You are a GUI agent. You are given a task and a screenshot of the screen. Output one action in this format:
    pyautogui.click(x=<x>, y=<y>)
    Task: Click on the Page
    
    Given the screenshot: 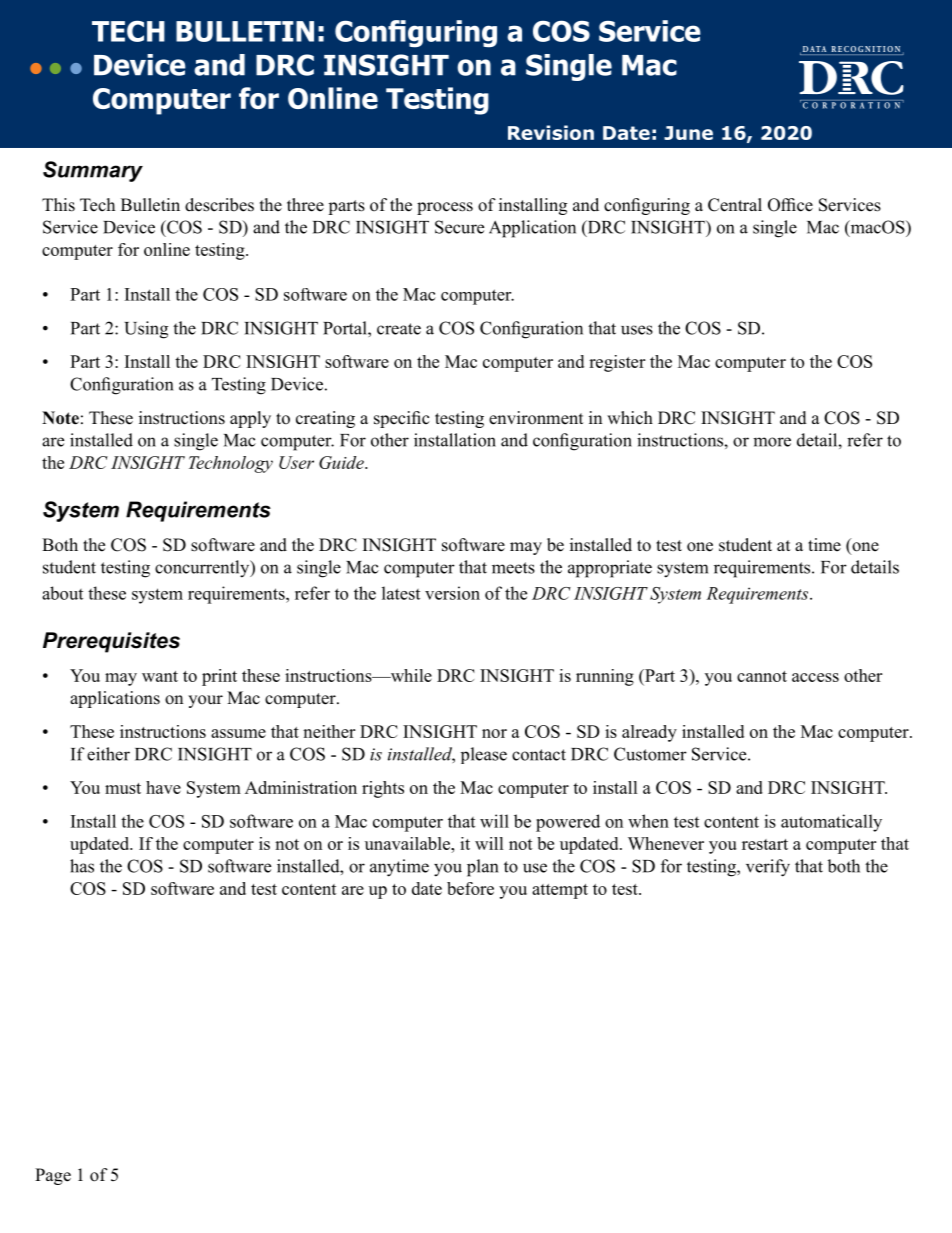 What is the action you would take?
    pyautogui.click(x=53, y=1176)
